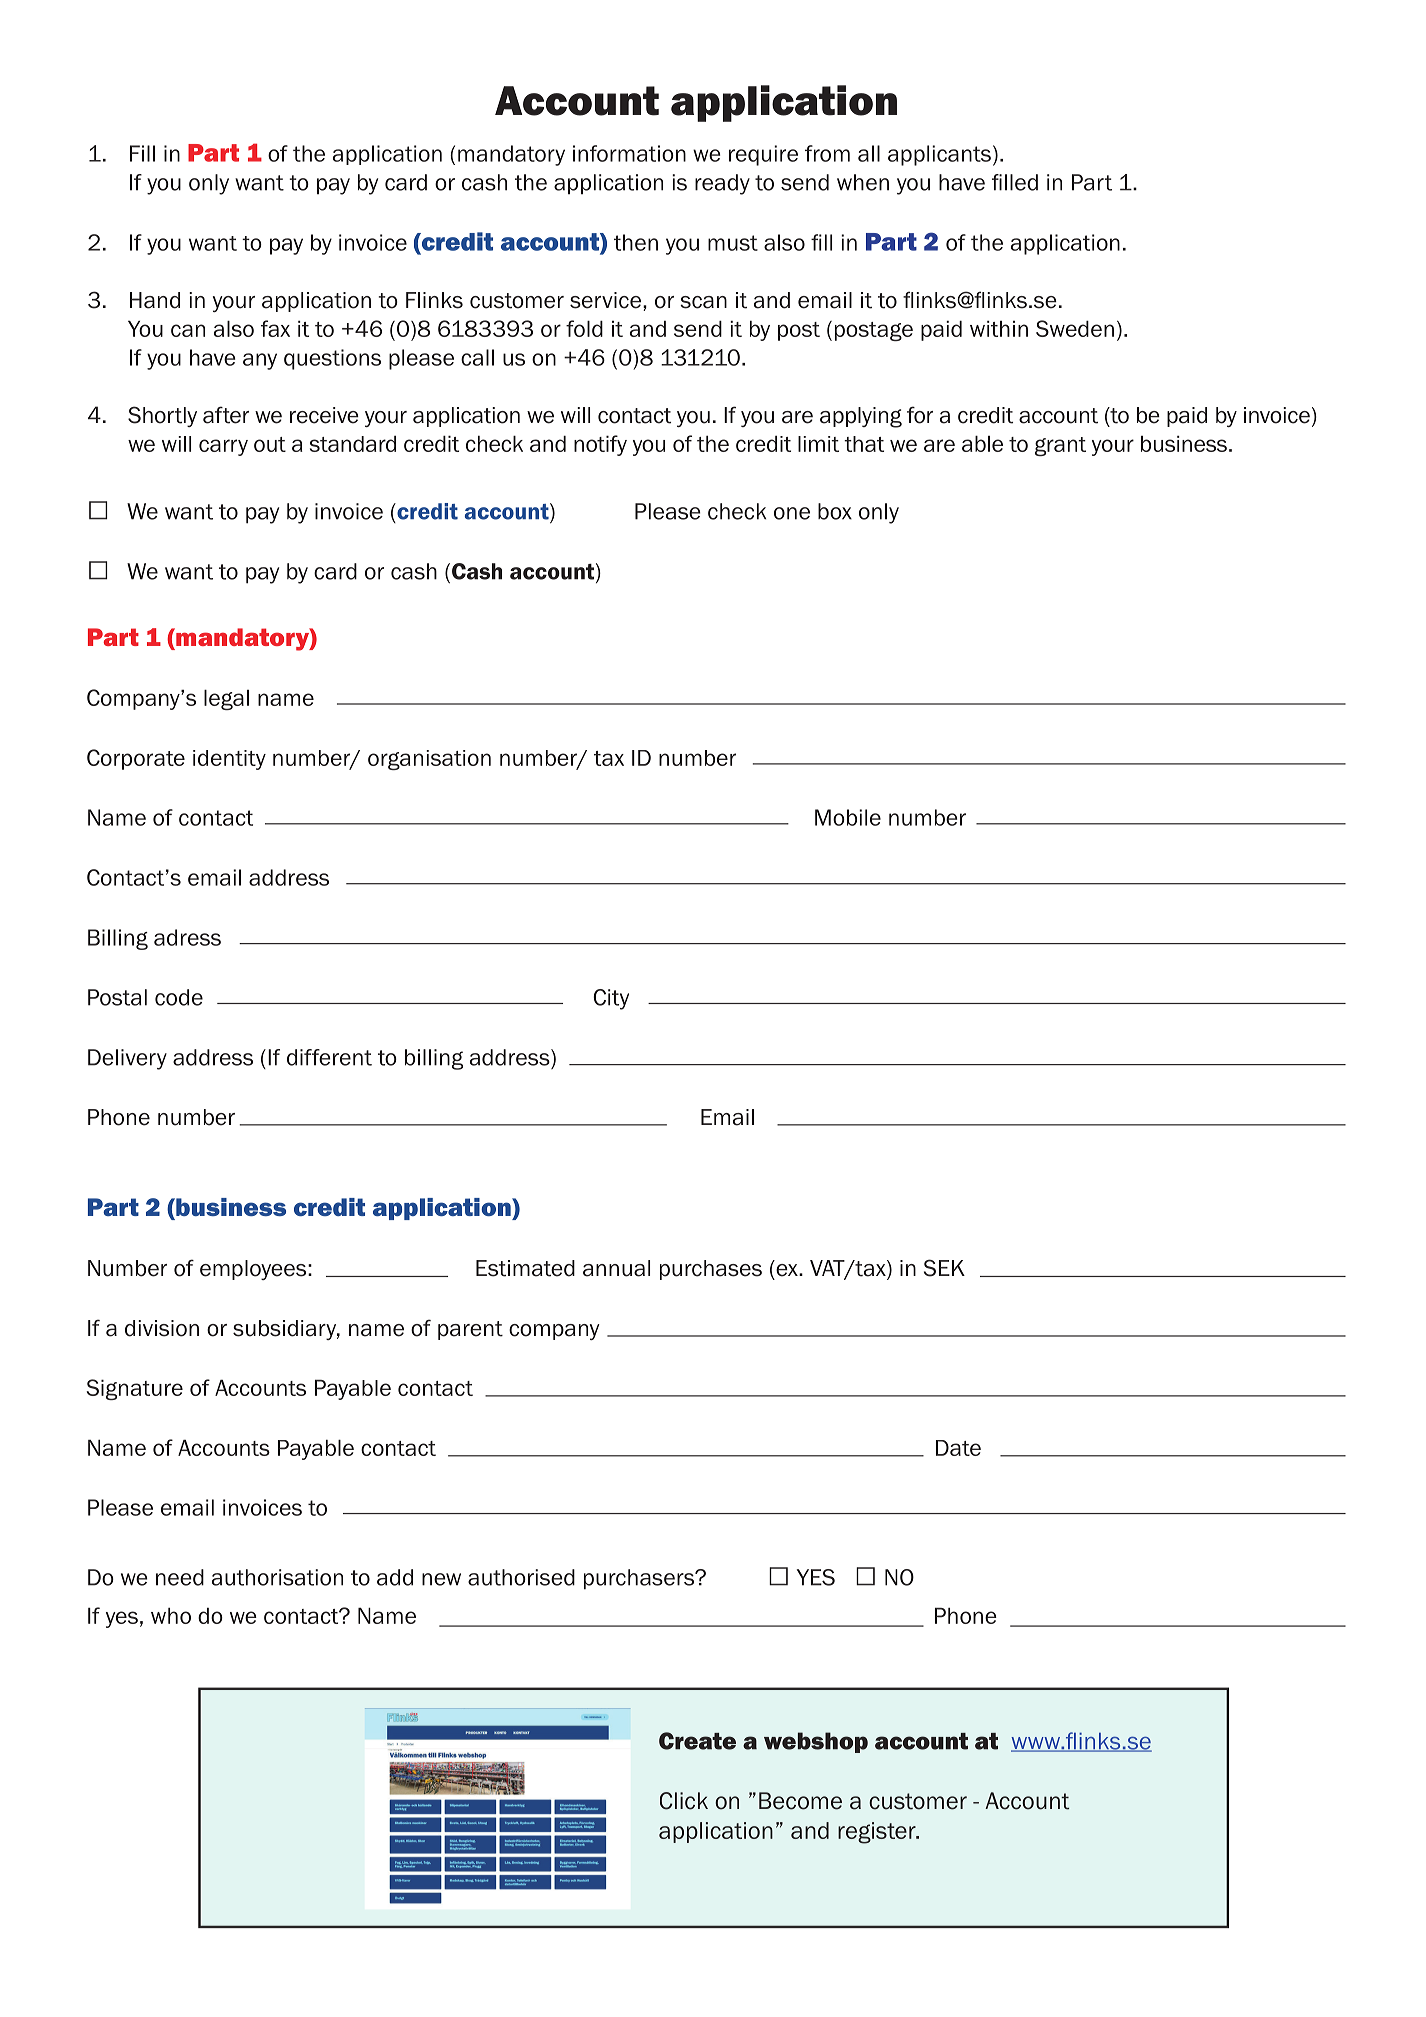  I want to click on identity, so click(229, 760).
